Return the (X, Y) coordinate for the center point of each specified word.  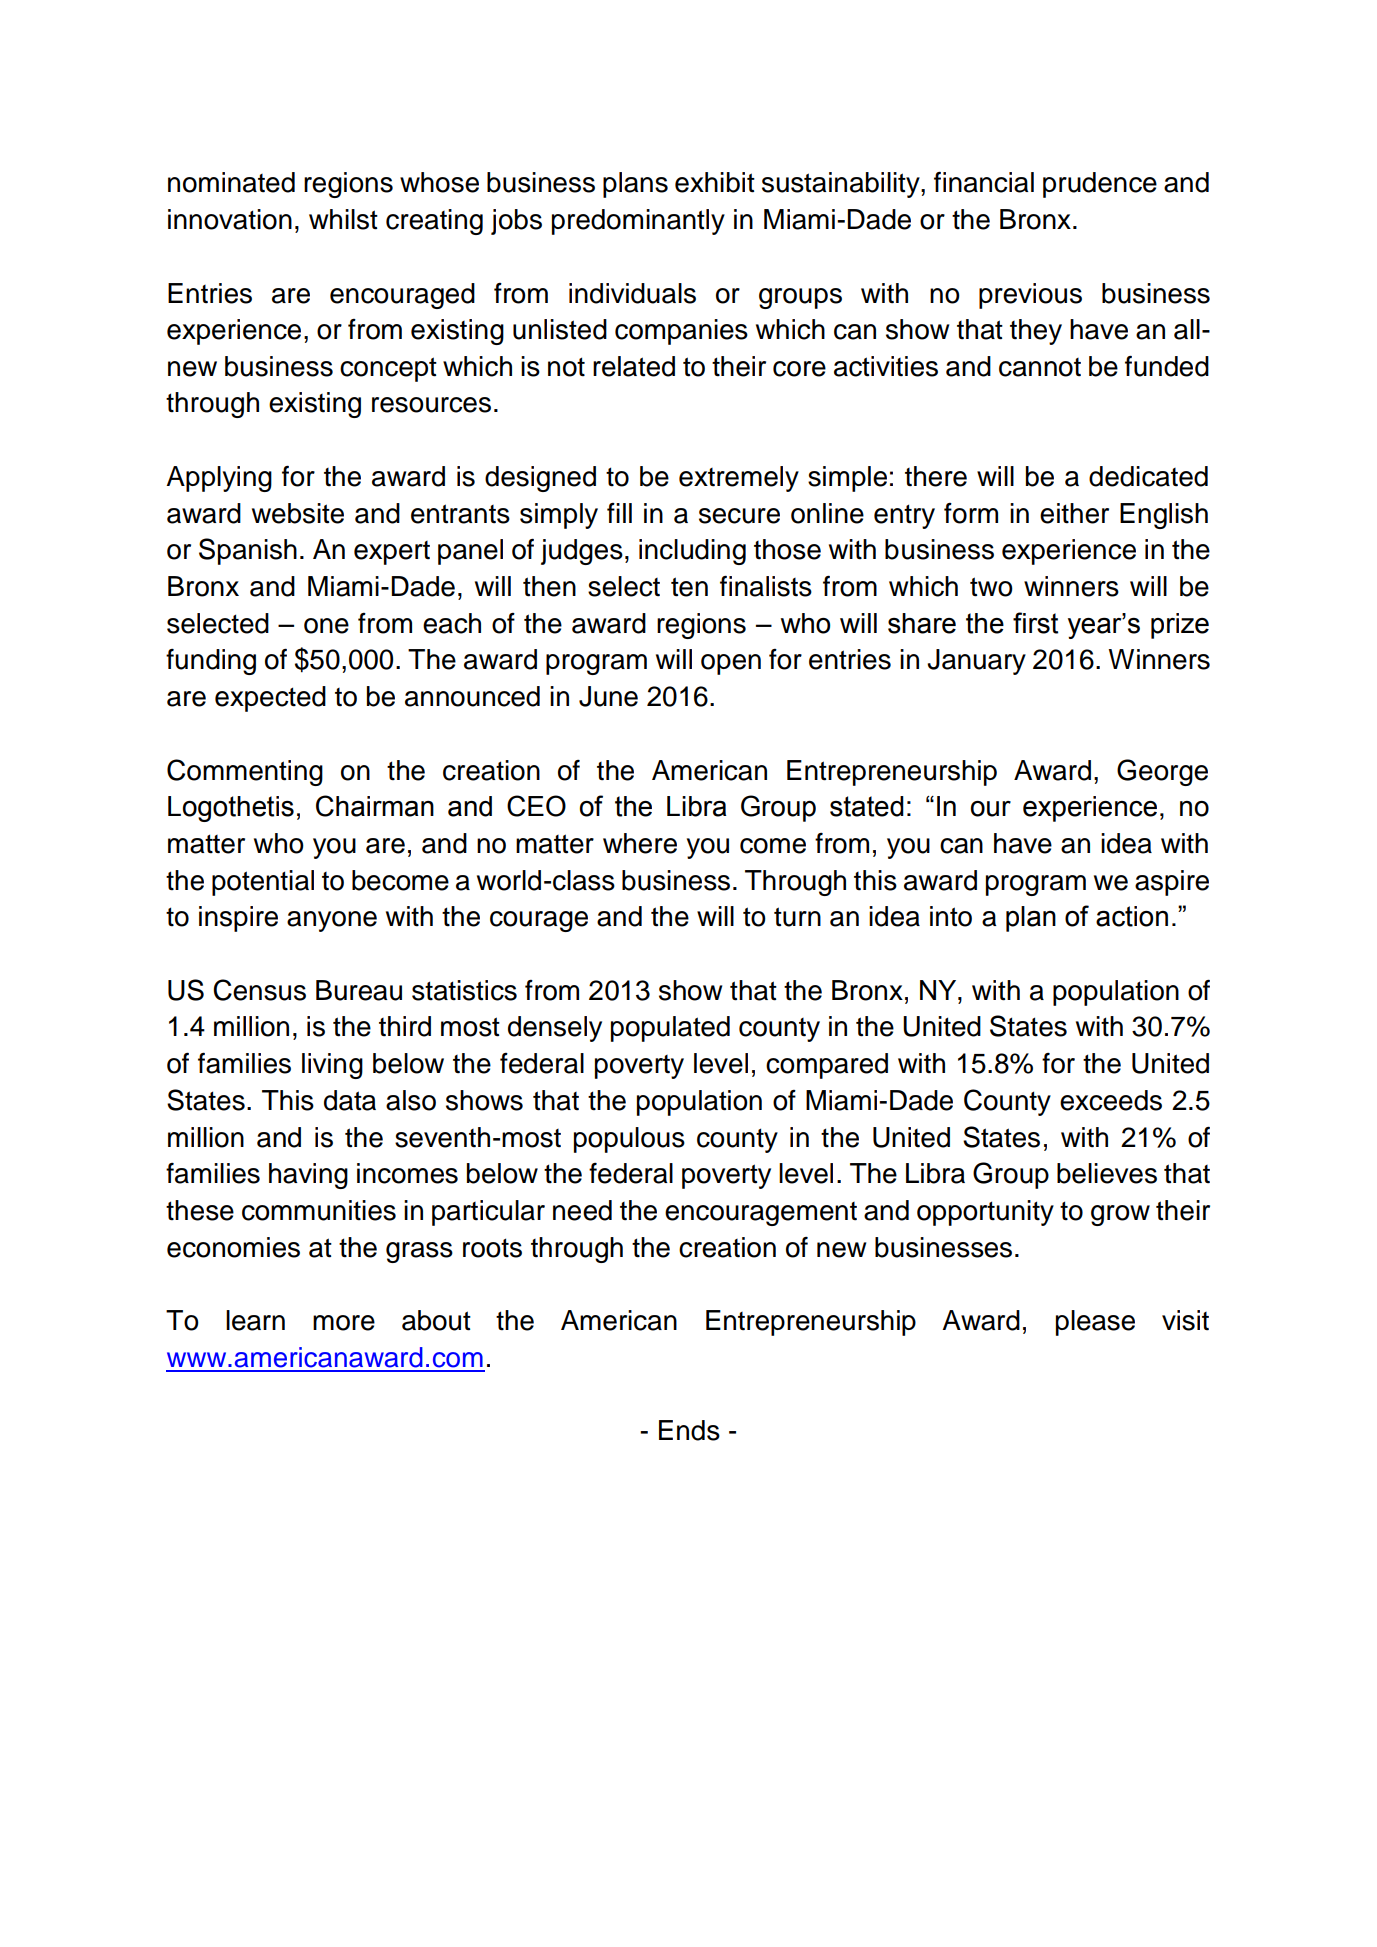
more (344, 1323)
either (1074, 513)
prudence (1100, 185)
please (1095, 1323)
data (350, 1100)
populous (629, 1140)
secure (739, 516)
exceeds (1111, 1100)
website (298, 513)
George (1162, 772)
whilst (343, 219)
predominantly (638, 222)
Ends (689, 1430)
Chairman (375, 806)
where (640, 843)
